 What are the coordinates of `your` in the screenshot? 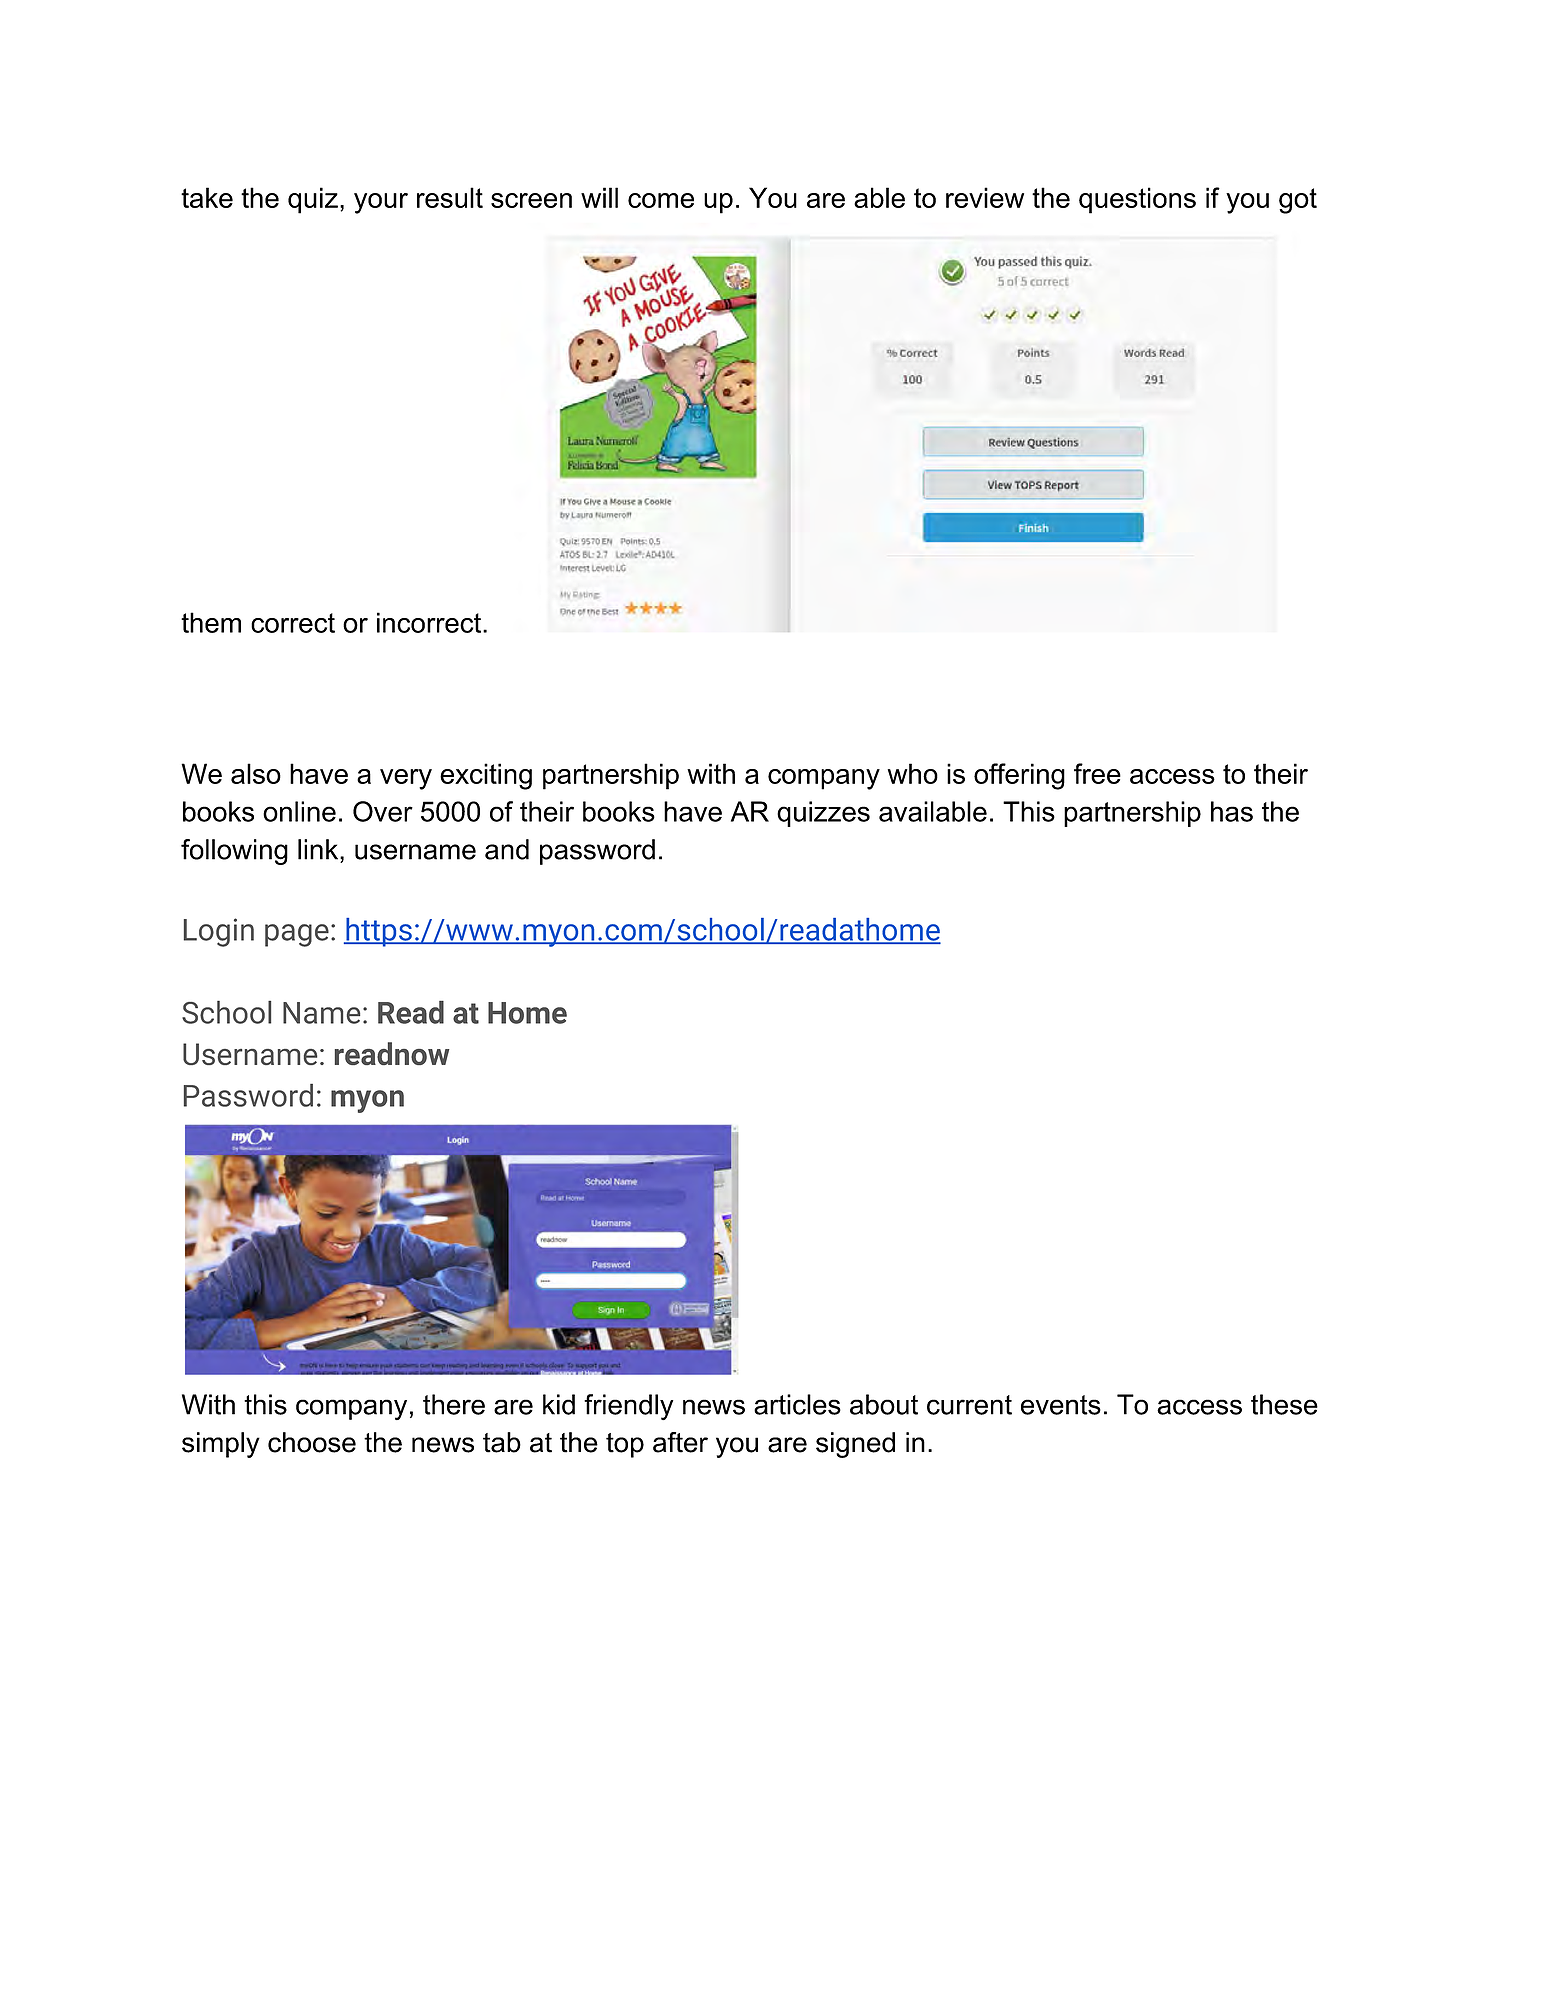 It's located at (381, 203).
